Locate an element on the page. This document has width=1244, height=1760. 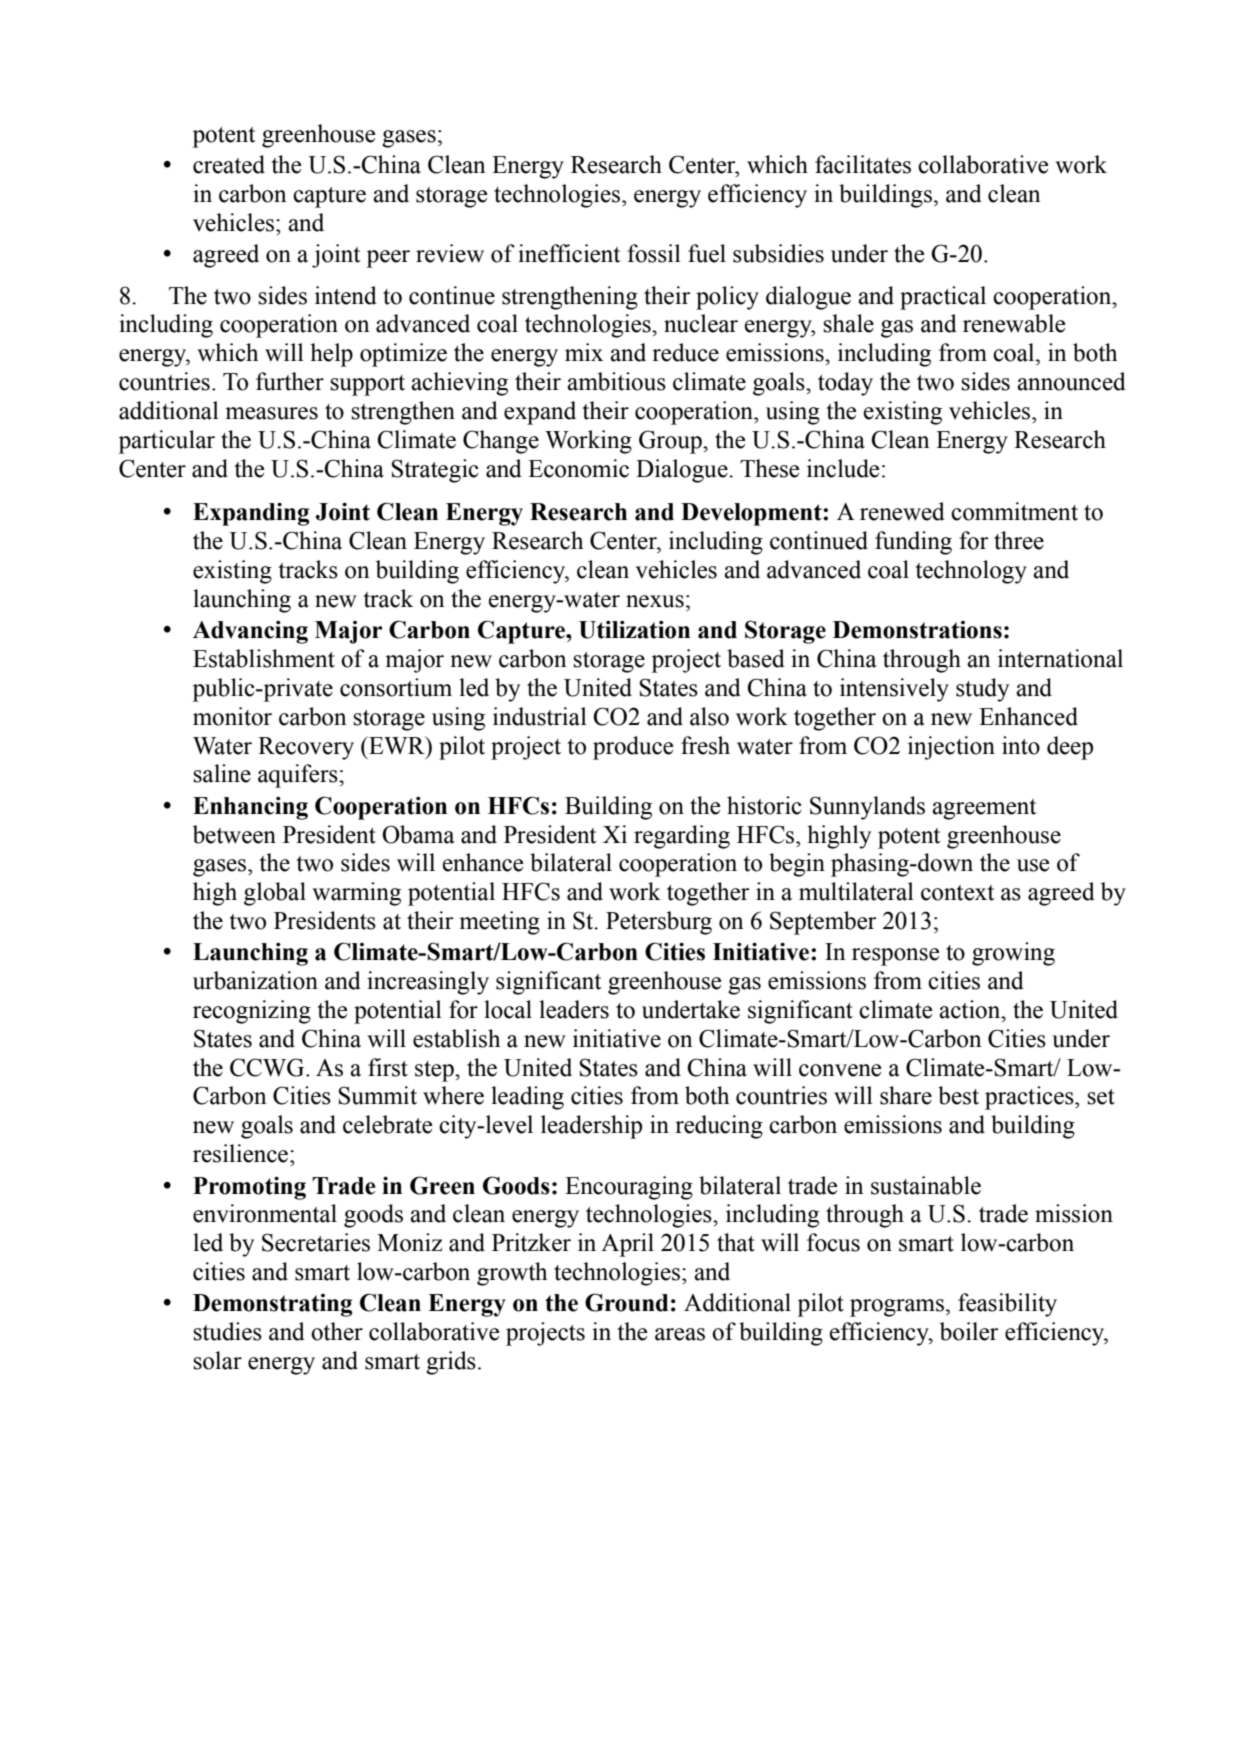
produce is located at coordinates (633, 748).
